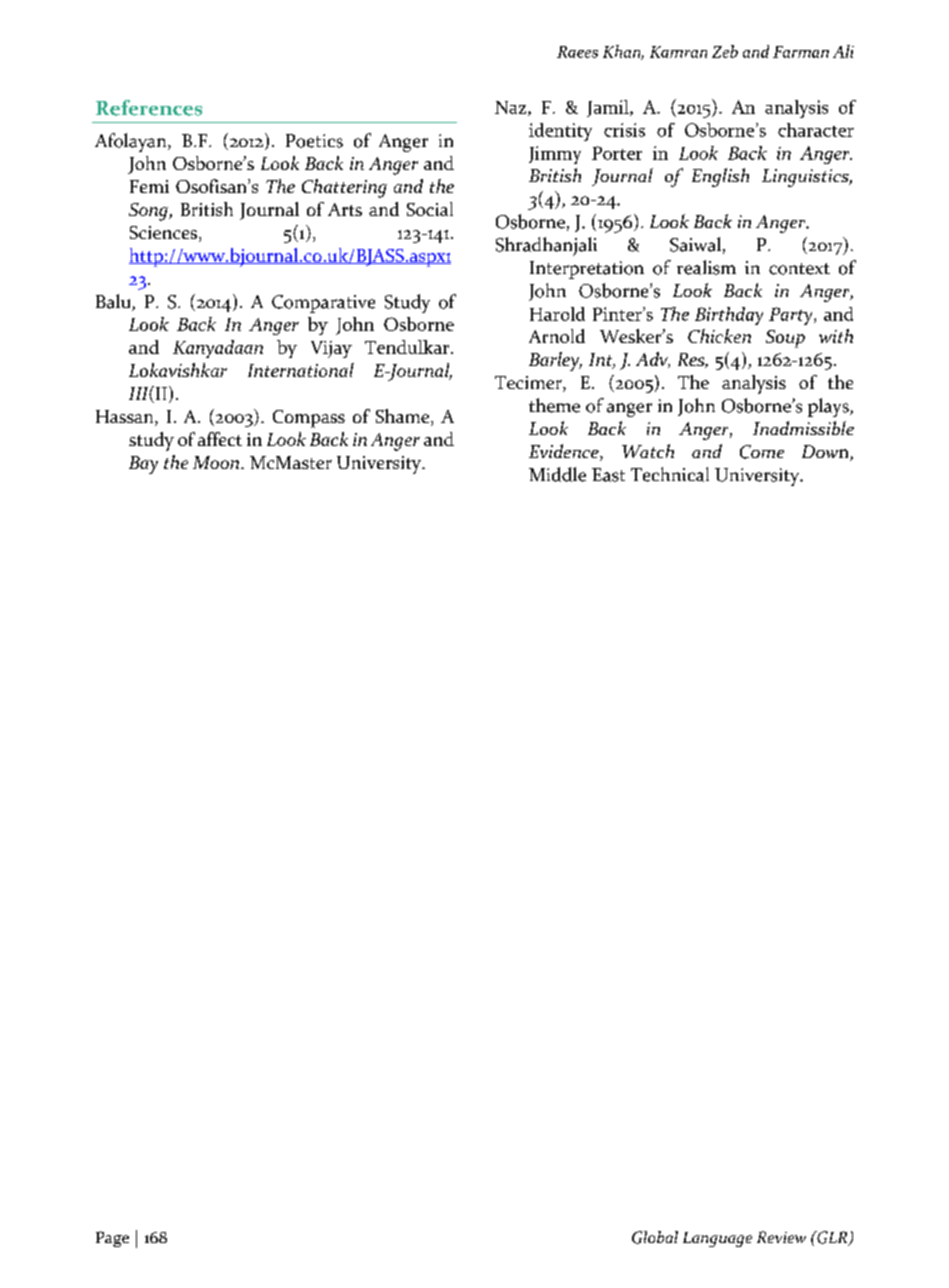 Image resolution: width=949 pixels, height=1288 pixels. What do you see at coordinates (143, 465) in the screenshot?
I see `Bay` at bounding box center [143, 465].
